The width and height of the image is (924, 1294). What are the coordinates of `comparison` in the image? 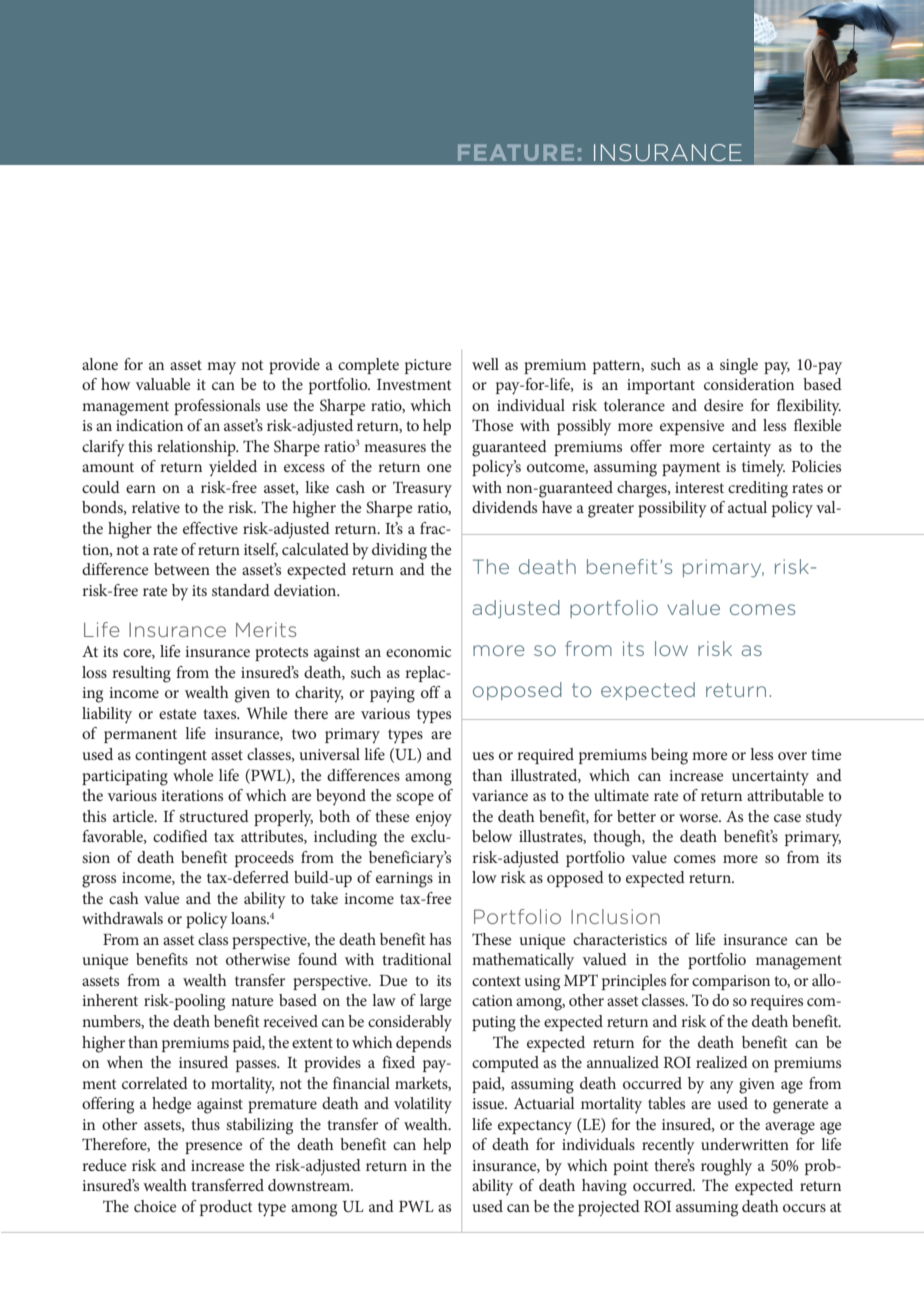 It's located at (731, 982).
